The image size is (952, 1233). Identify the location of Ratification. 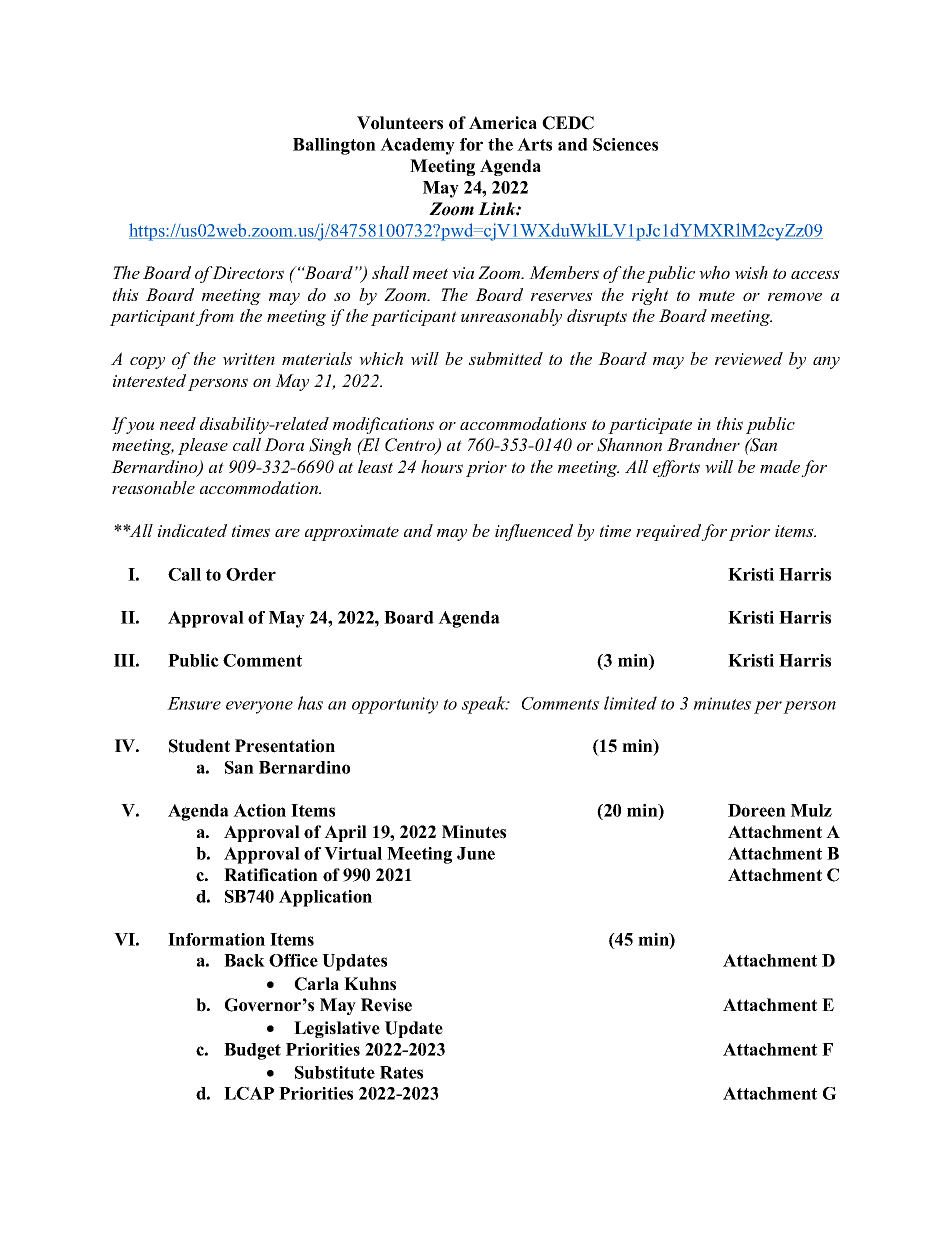
(271, 875).
